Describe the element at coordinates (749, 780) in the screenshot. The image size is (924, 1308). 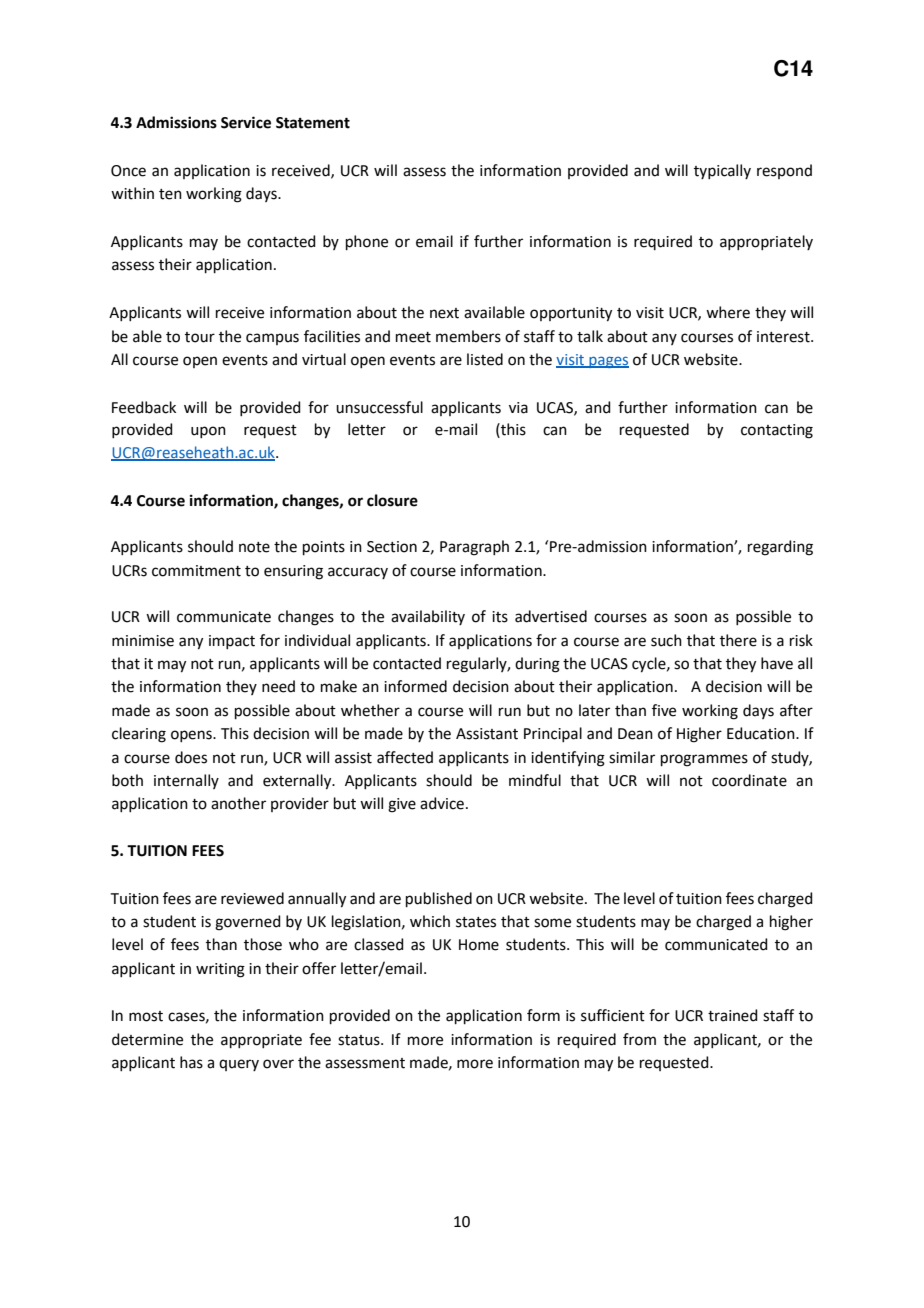
I see `coordinate` at that location.
